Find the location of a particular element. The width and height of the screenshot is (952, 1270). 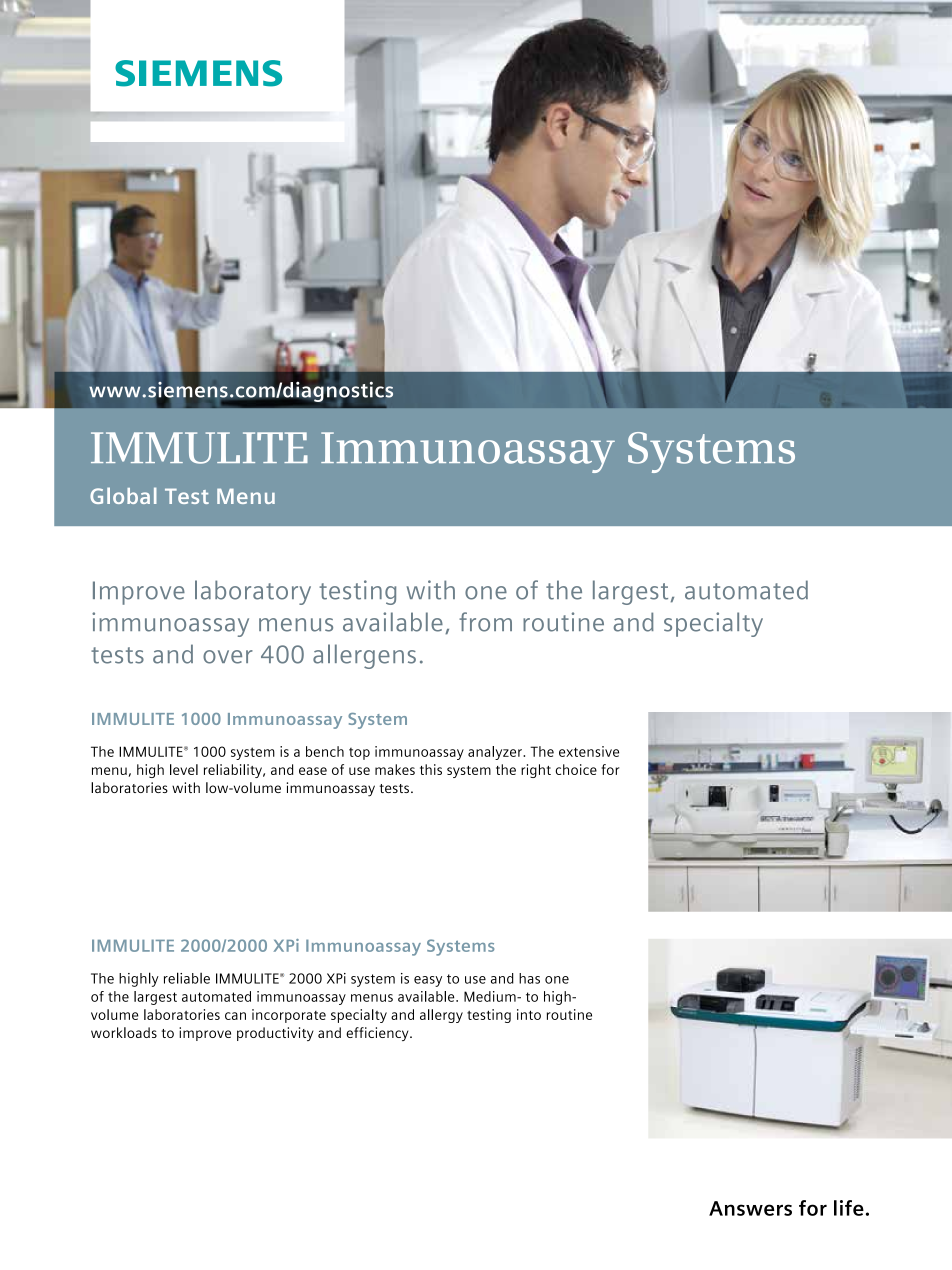

productivity is located at coordinates (275, 1034).
